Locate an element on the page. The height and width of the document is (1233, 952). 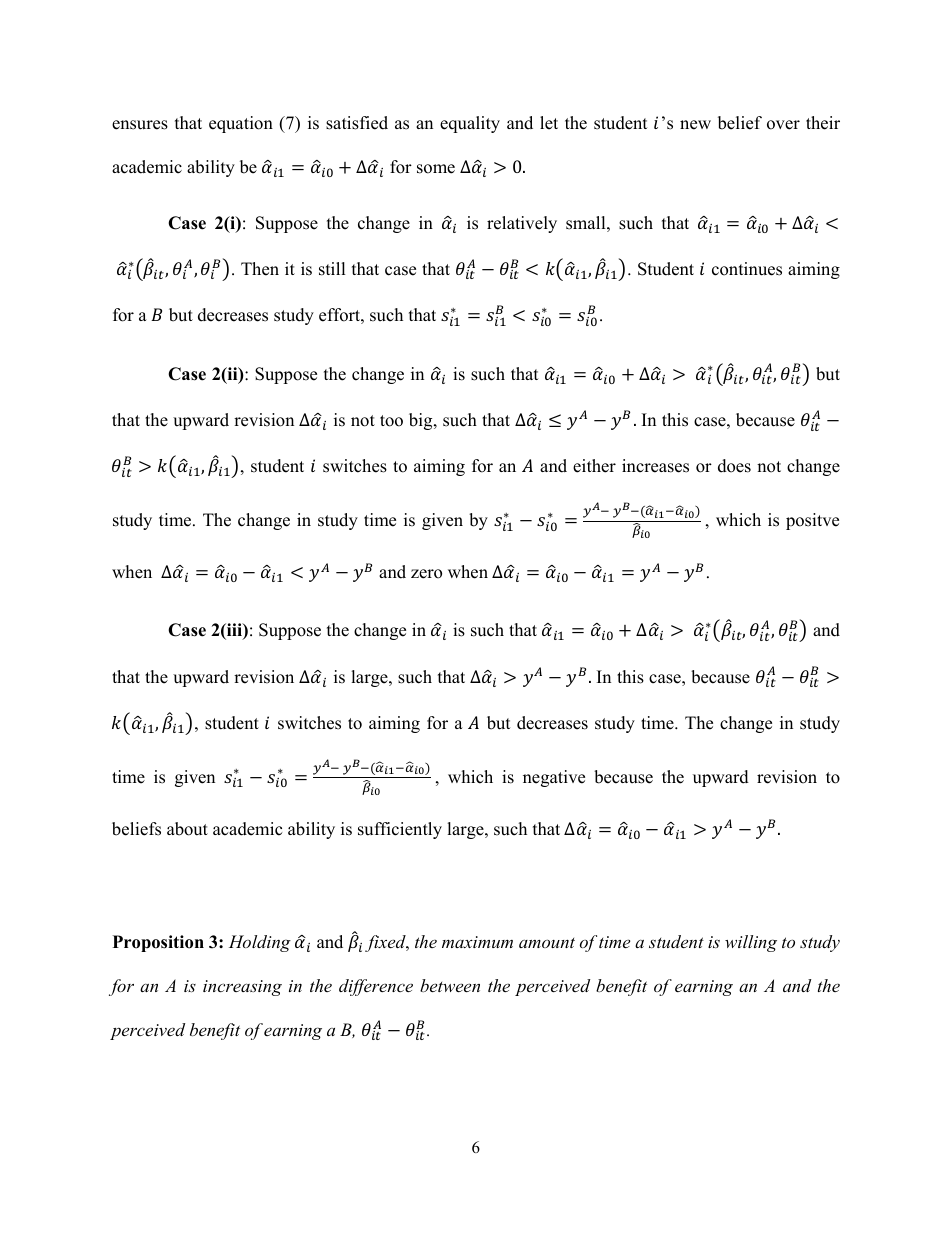
either is located at coordinates (594, 466).
